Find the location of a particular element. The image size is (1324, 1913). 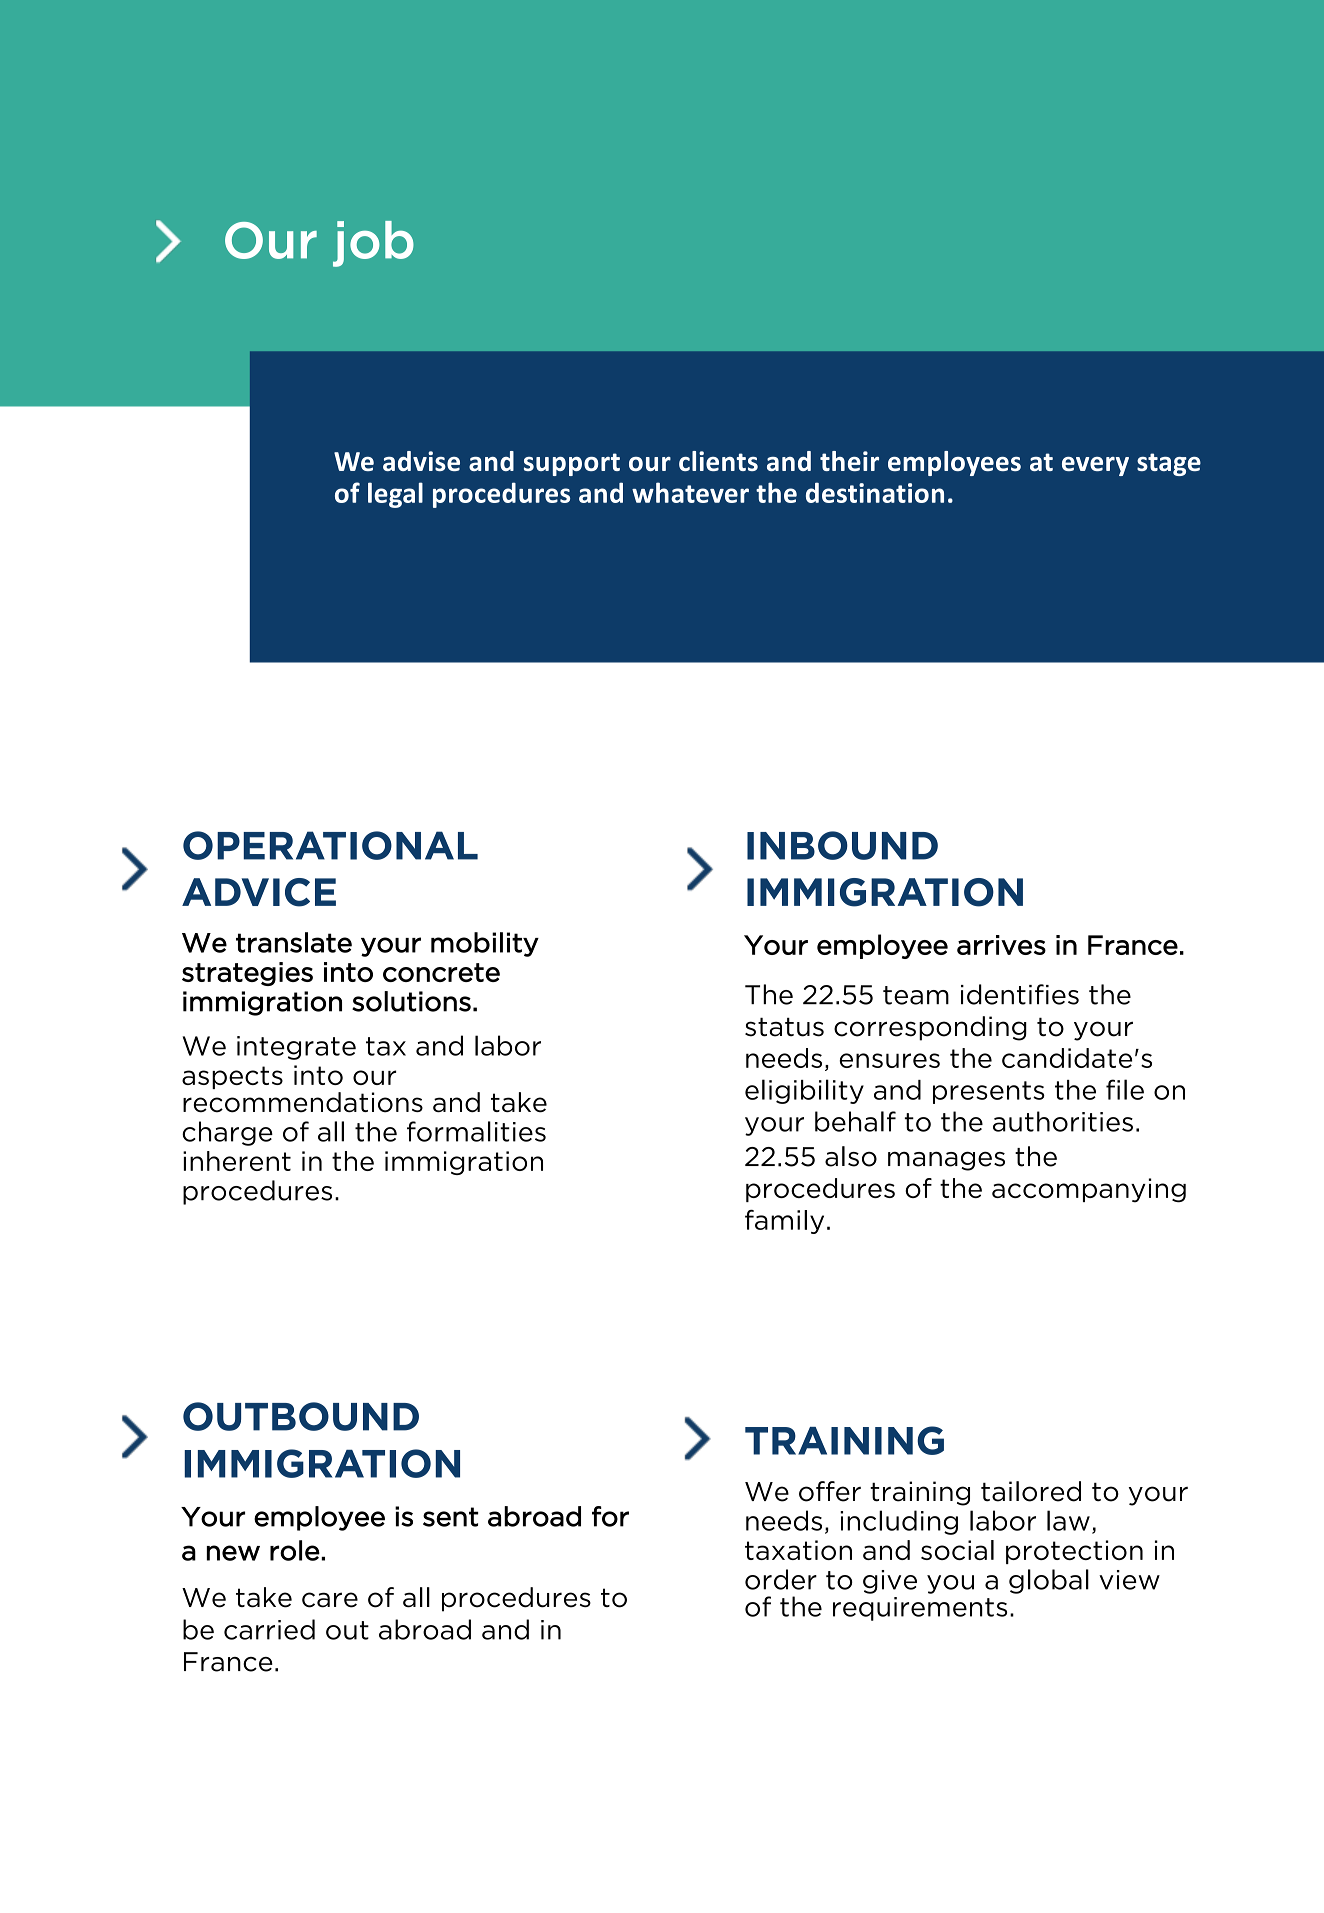

every is located at coordinates (1095, 466).
